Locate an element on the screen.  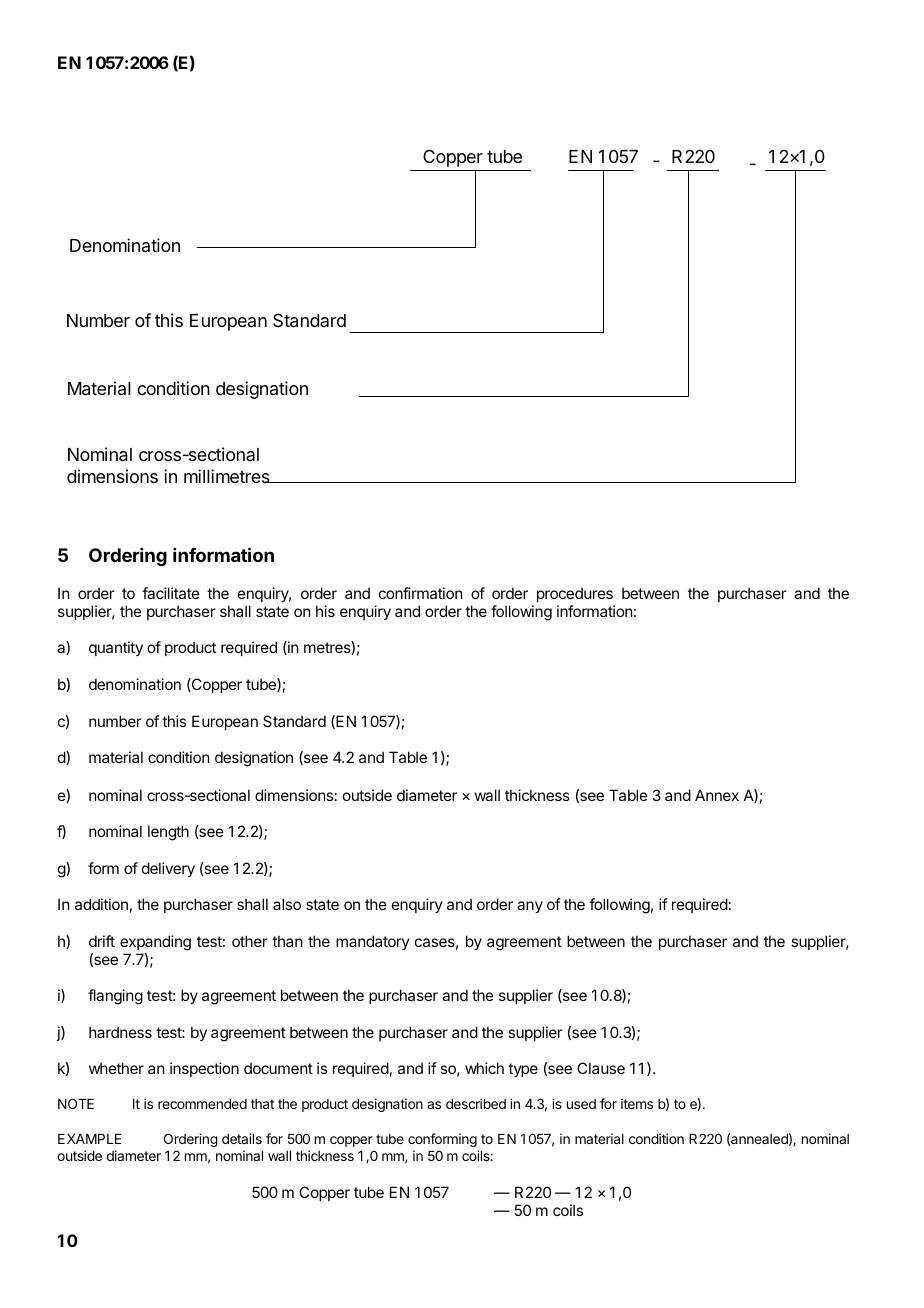
any is located at coordinates (530, 907).
